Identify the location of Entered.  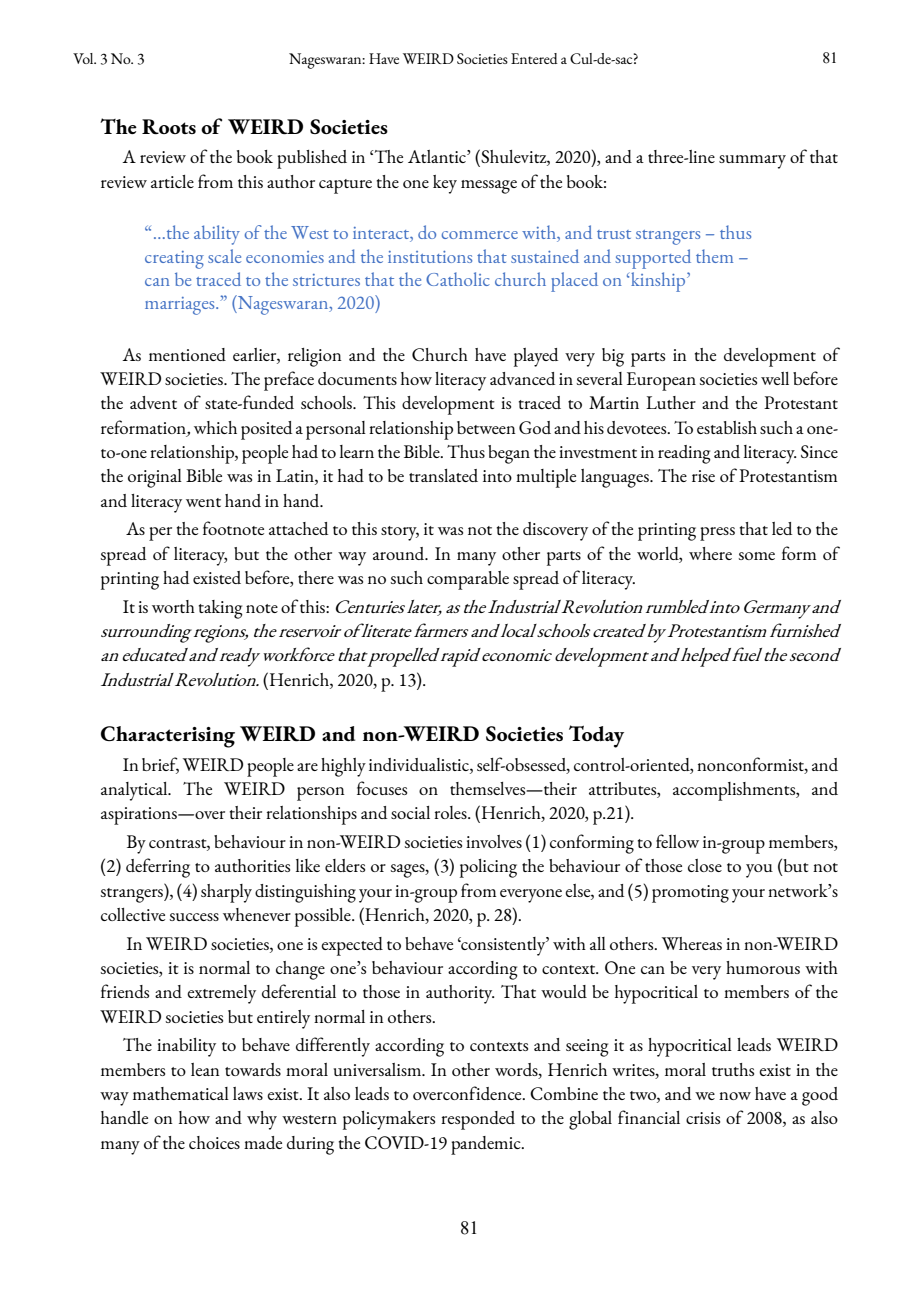
(534, 58).
